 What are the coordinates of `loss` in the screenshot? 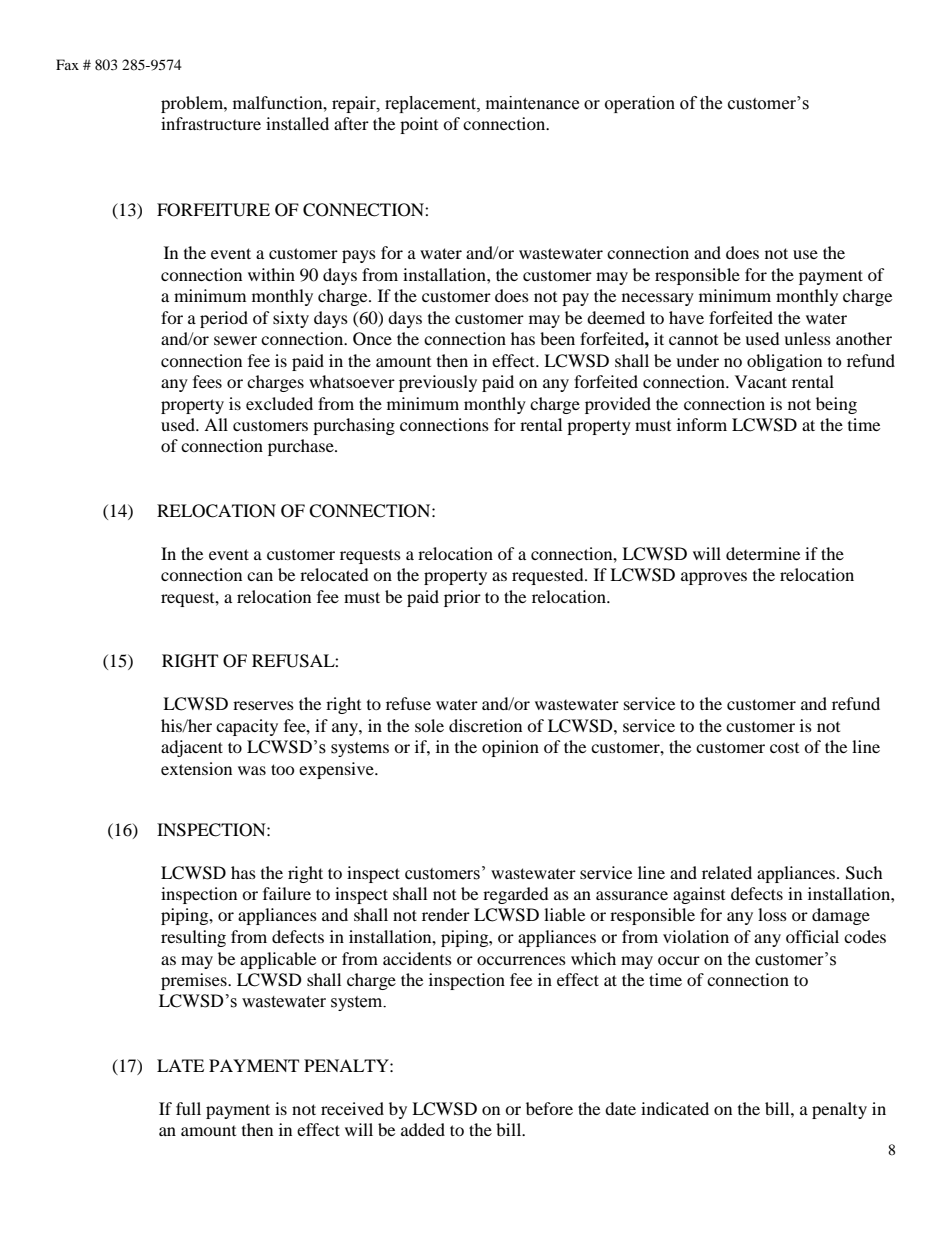 It's located at (772, 914).
